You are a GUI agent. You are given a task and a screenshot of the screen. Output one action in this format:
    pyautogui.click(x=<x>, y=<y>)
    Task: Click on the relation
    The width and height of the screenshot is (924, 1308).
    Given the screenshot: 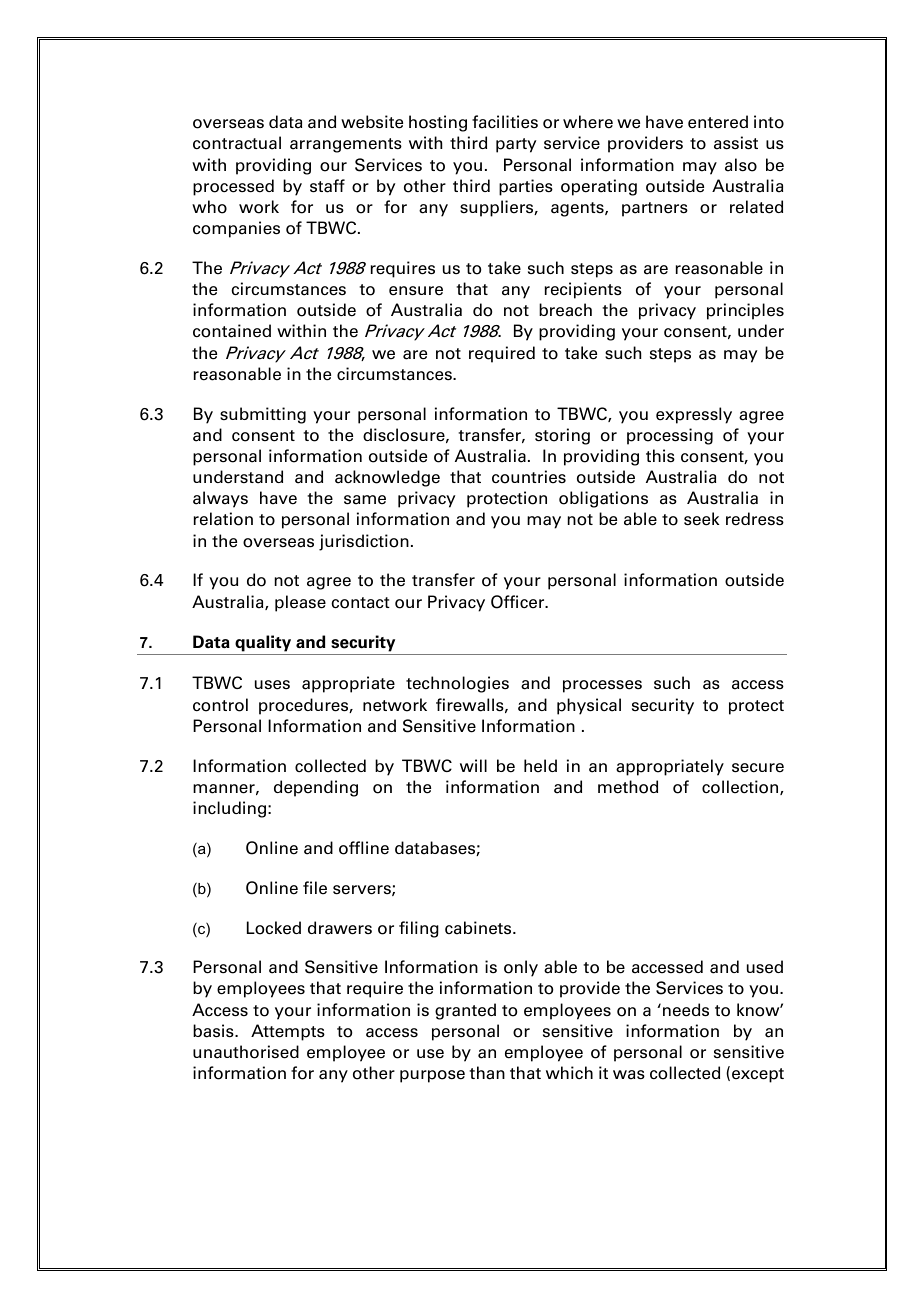 What is the action you would take?
    pyautogui.click(x=223, y=519)
